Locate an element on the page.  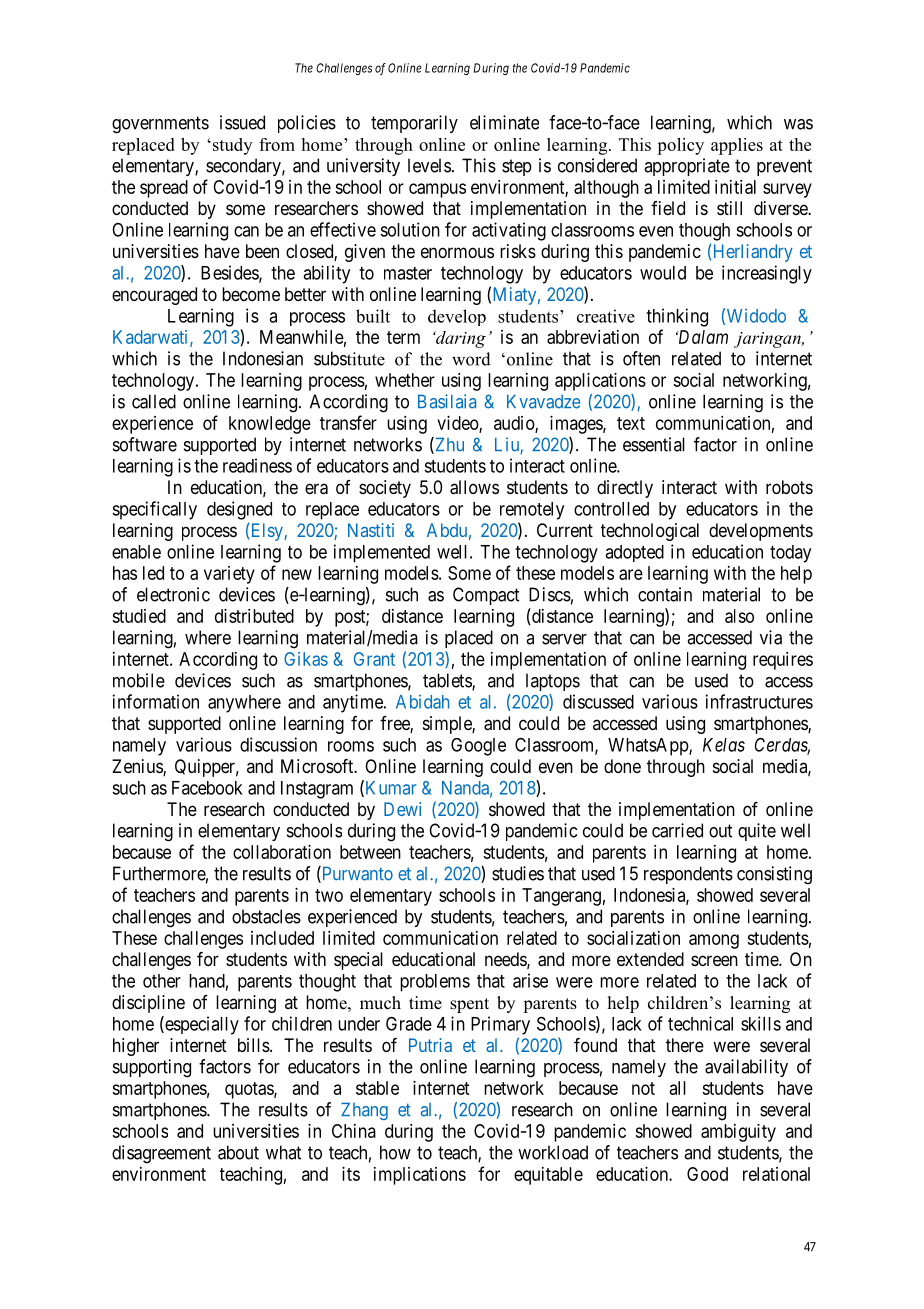
ambiguity is located at coordinates (738, 1133).
